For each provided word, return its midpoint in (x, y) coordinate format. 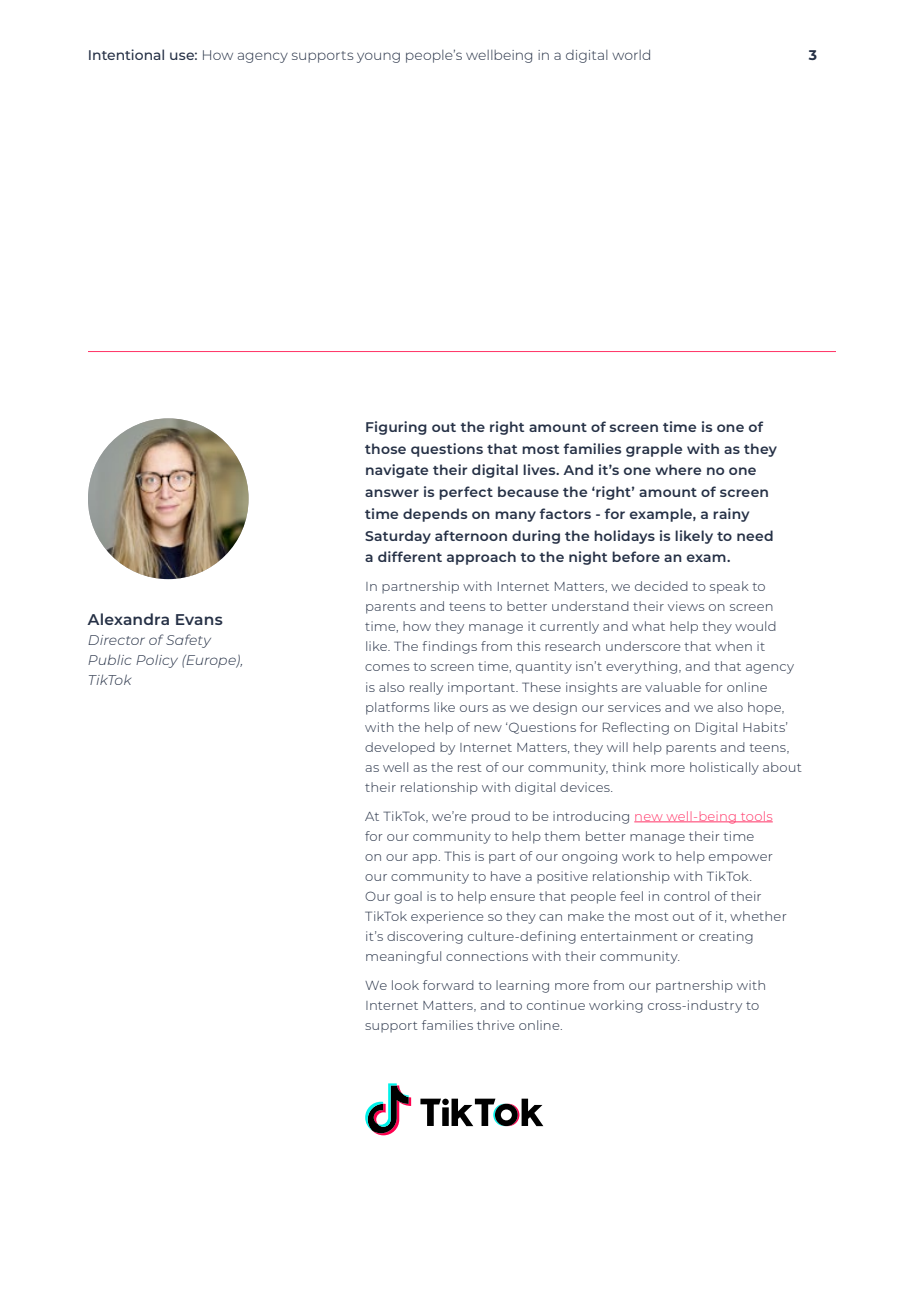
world (631, 54)
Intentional (126, 54)
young (378, 57)
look (405, 985)
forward (448, 985)
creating (726, 937)
